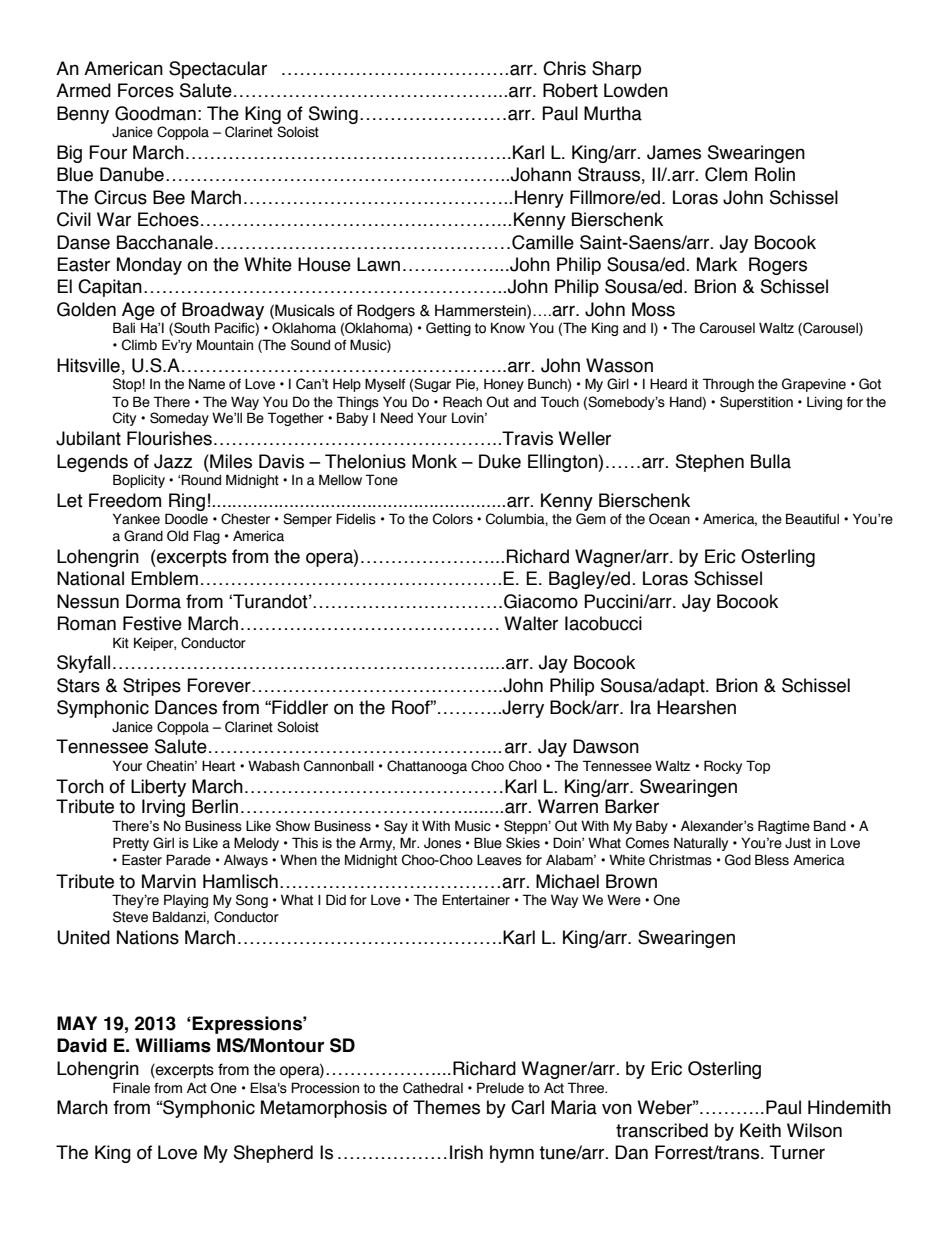  I want to click on Playing, so click(186, 901).
